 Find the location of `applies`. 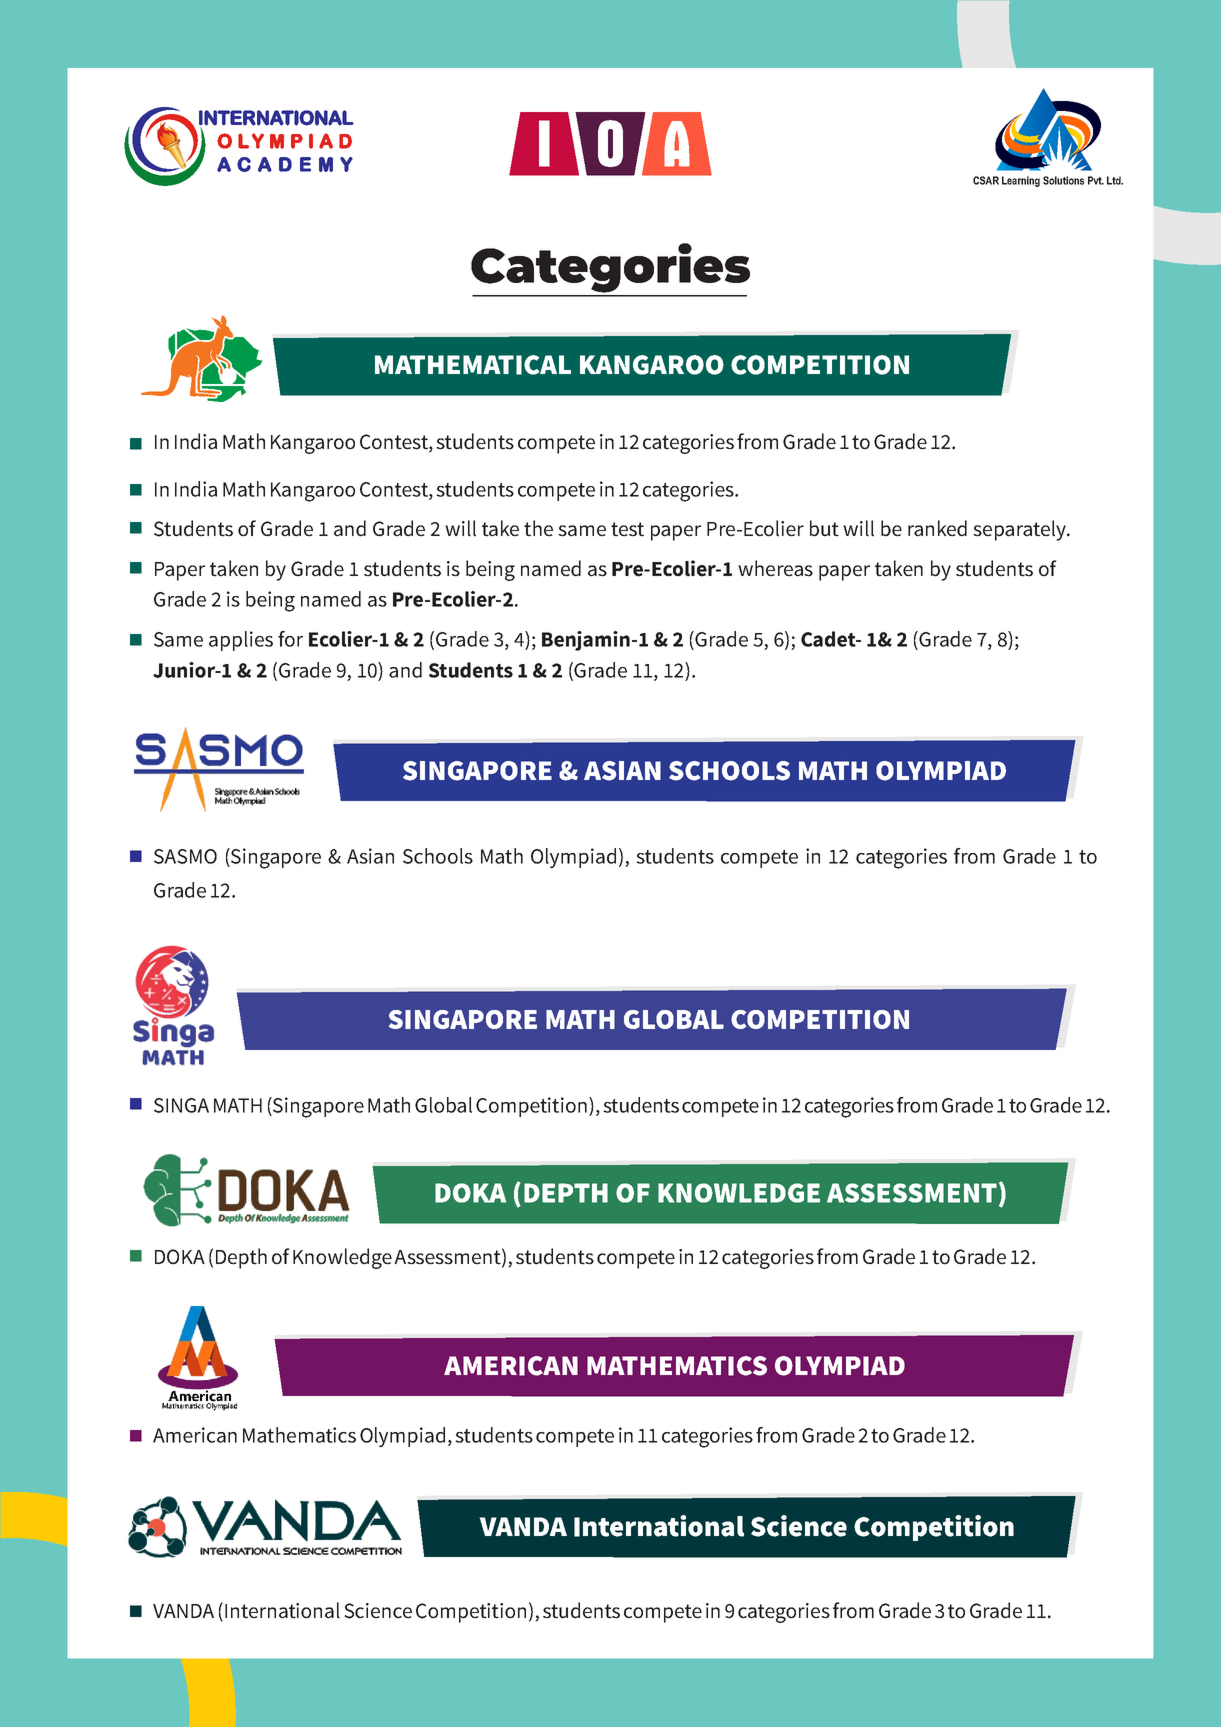

applies is located at coordinates (241, 641).
